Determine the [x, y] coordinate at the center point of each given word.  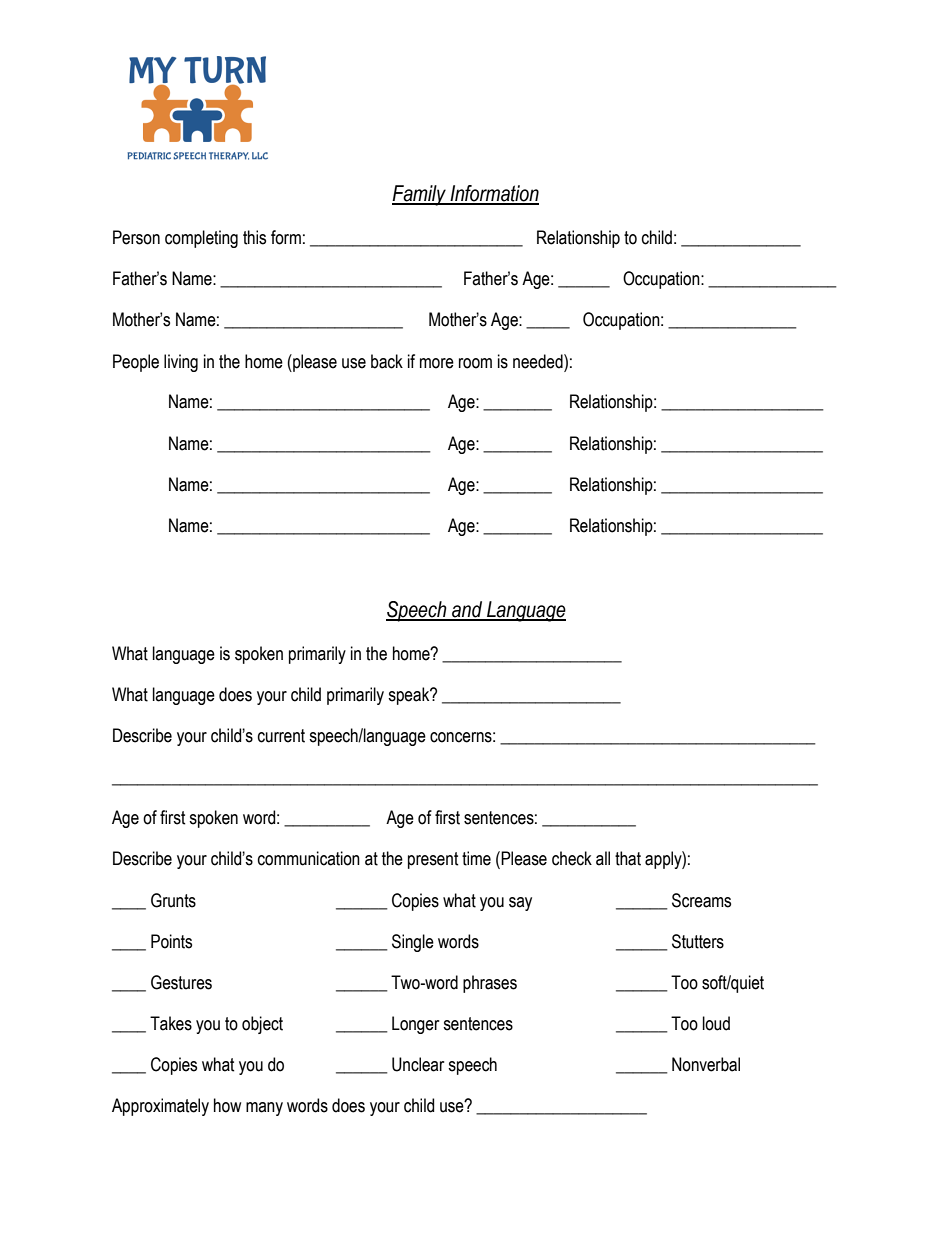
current [281, 736]
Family [420, 195]
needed [539, 361]
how [227, 1105]
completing [201, 239]
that [628, 858]
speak [410, 696]
